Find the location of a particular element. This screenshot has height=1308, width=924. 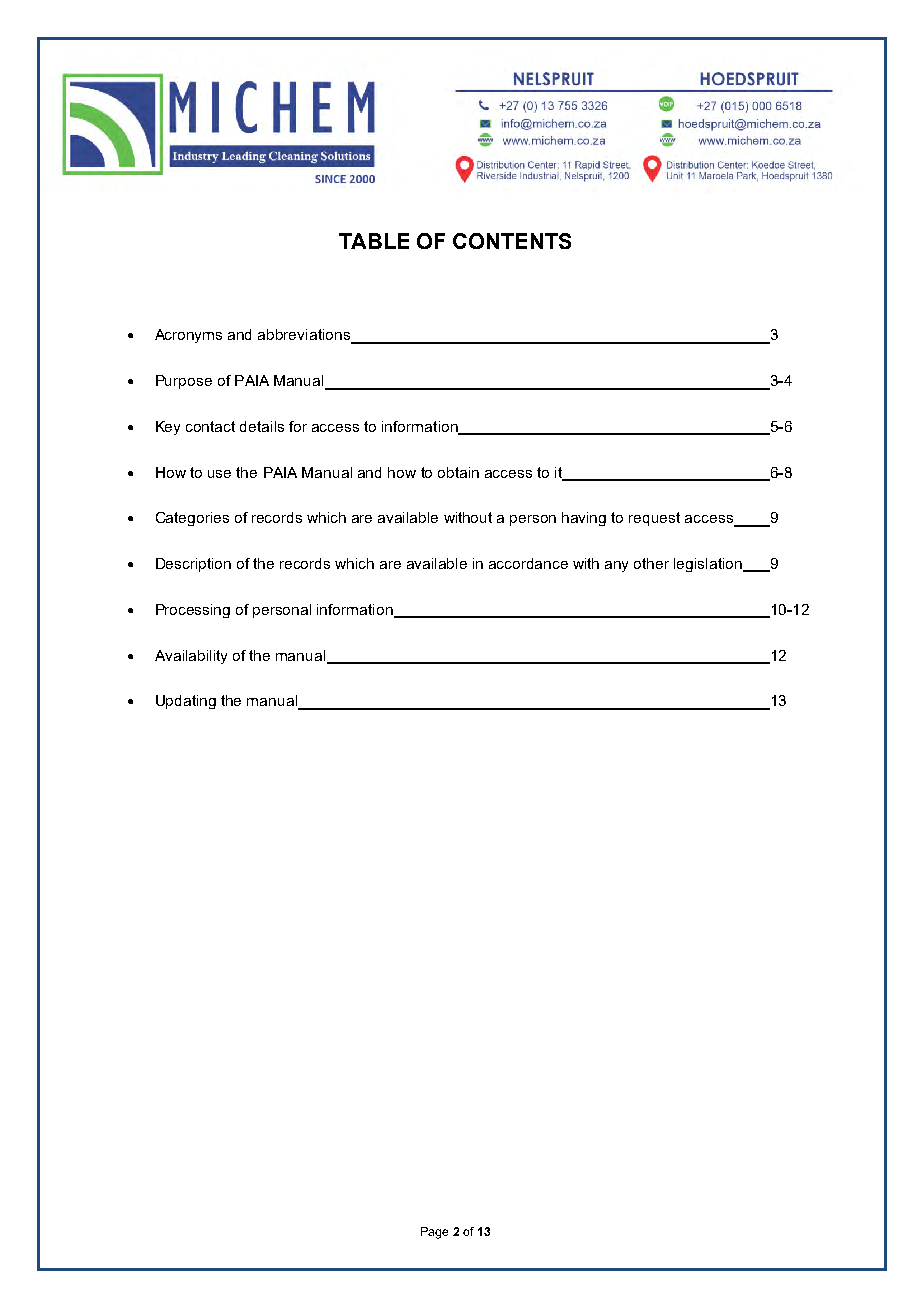

Acronyms is located at coordinates (188, 336).
